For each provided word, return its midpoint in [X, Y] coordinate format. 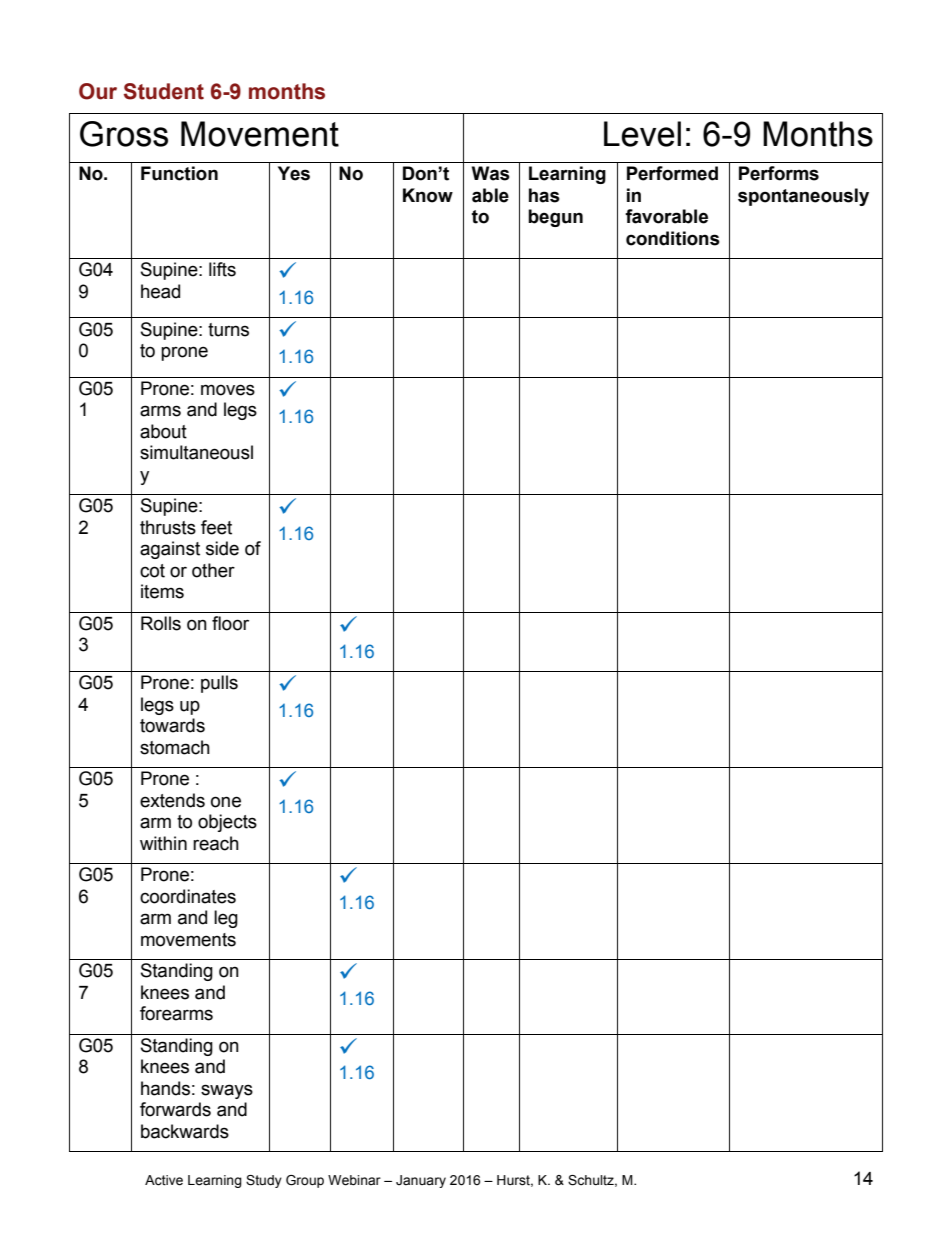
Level [642, 134]
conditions [673, 238]
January [421, 1181]
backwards [185, 1131]
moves [228, 390]
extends [172, 800]
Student [164, 91]
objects [227, 823]
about [163, 431]
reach [216, 843]
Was [491, 173]
